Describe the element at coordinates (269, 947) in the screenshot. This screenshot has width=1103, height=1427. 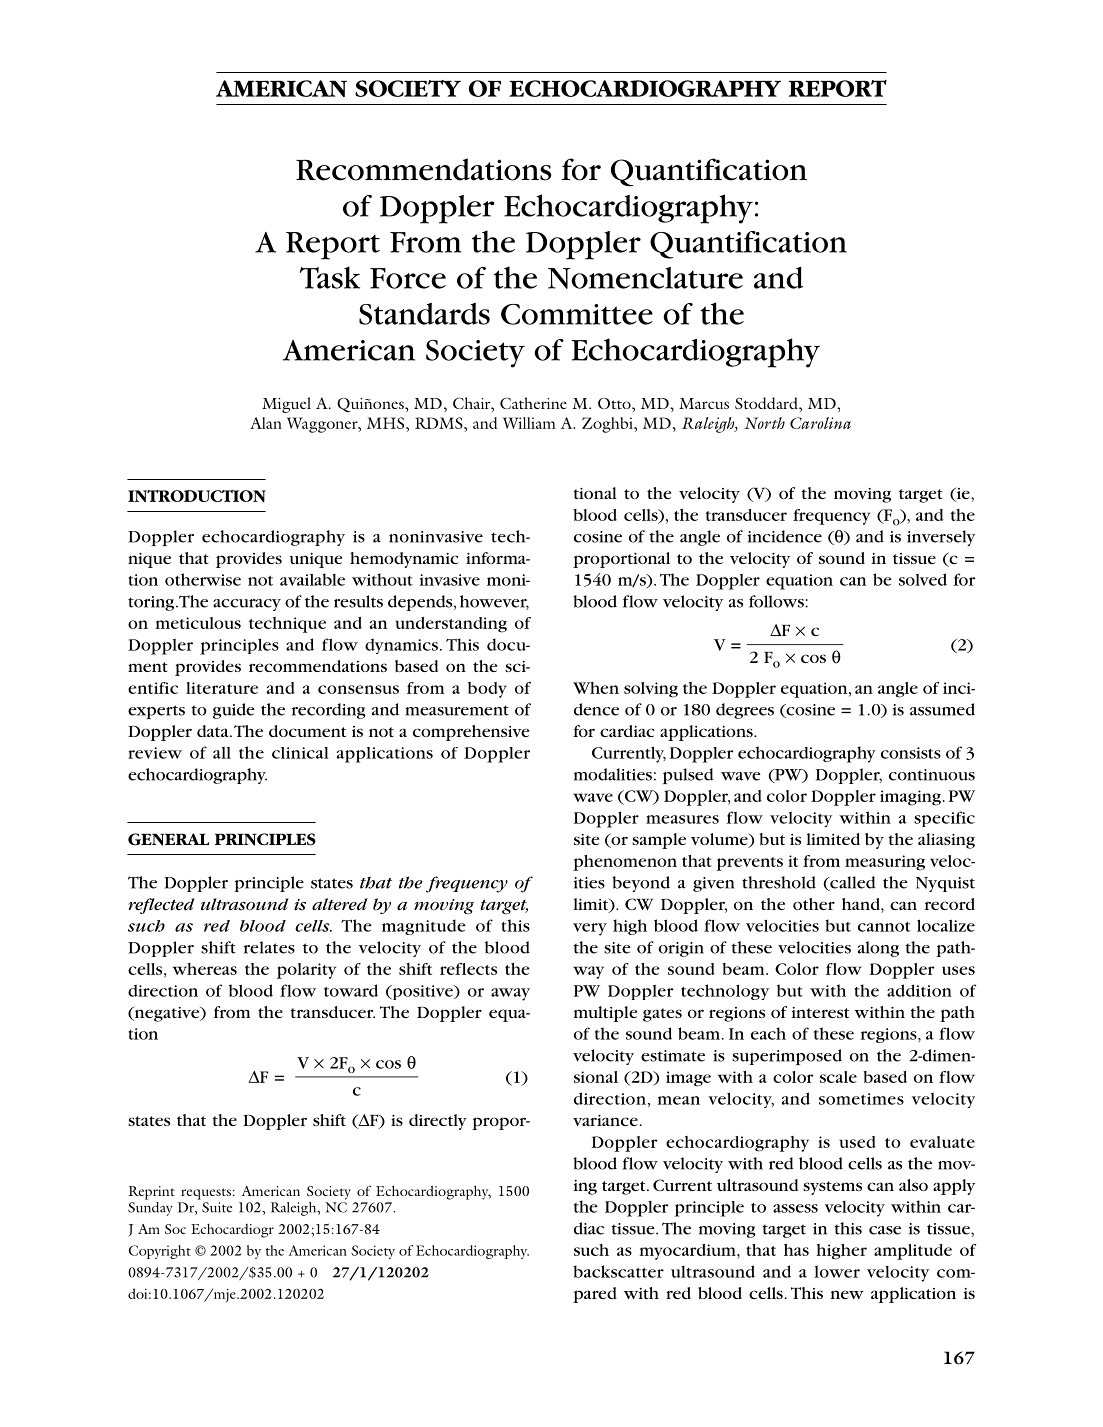
I see `relates` at that location.
